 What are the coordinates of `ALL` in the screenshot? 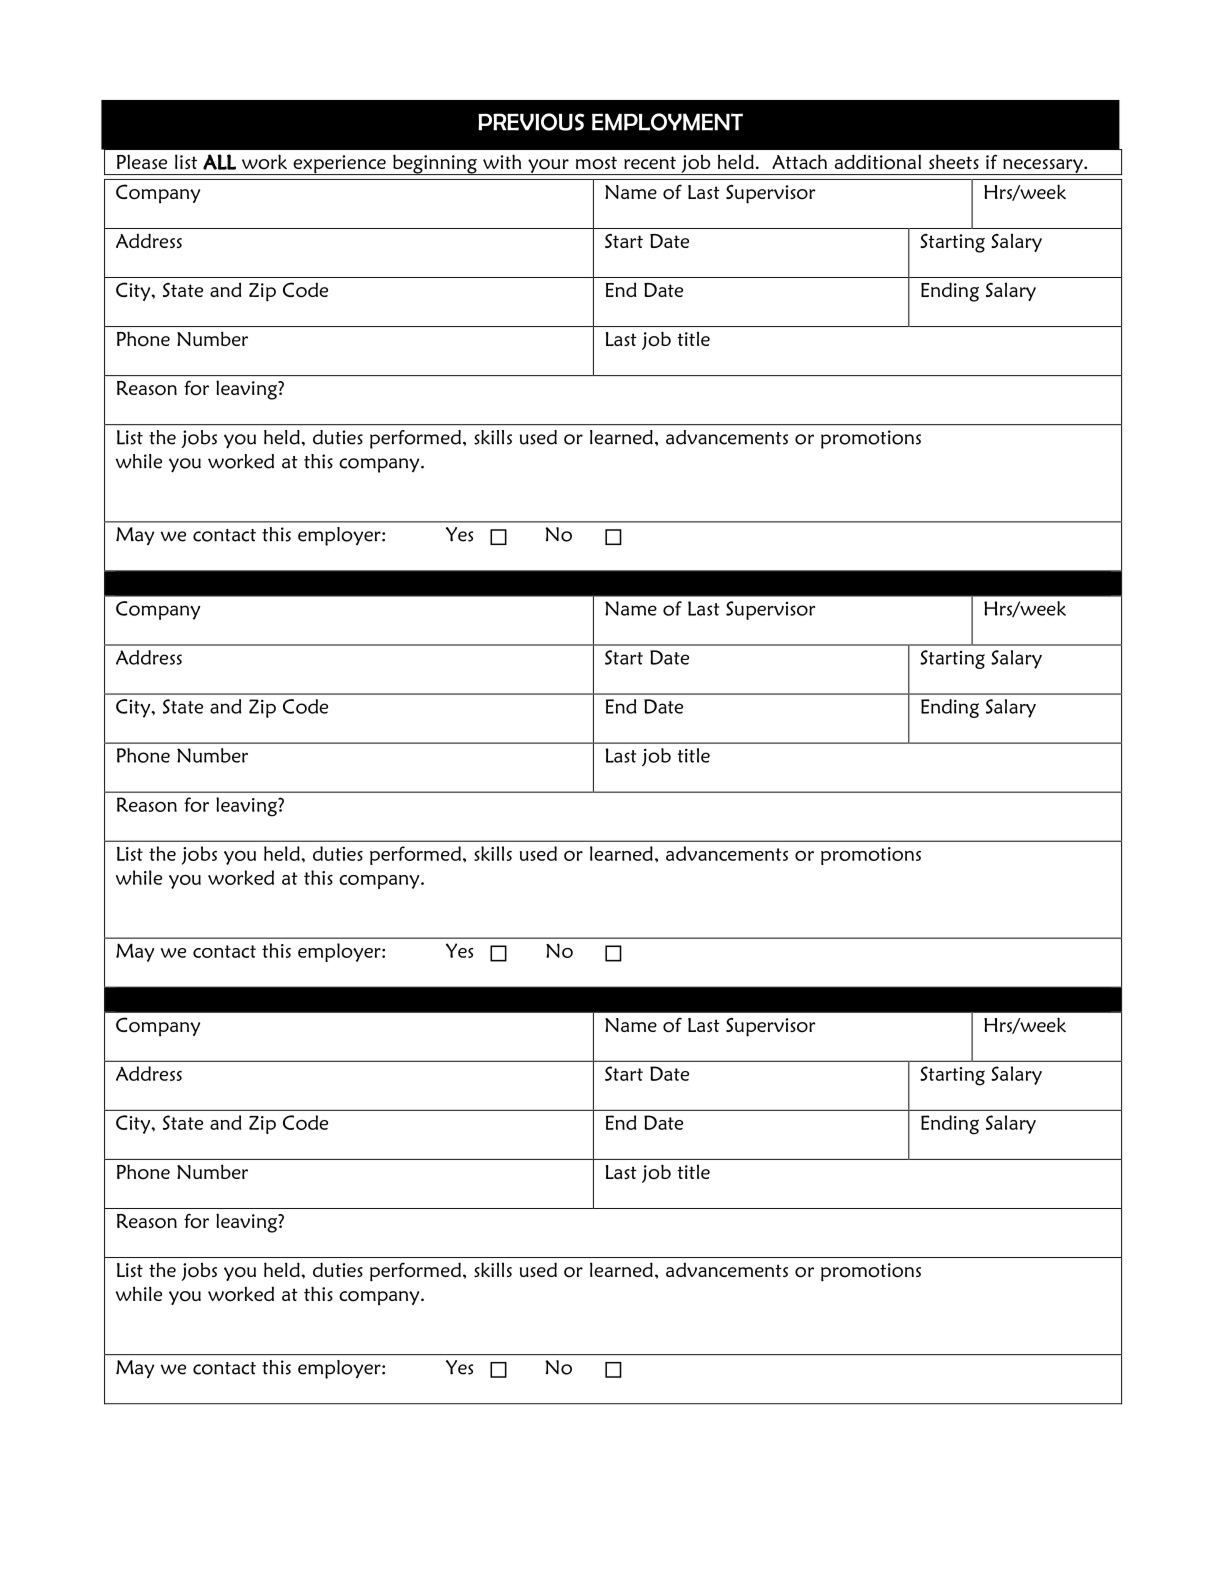 It's located at (219, 162).
